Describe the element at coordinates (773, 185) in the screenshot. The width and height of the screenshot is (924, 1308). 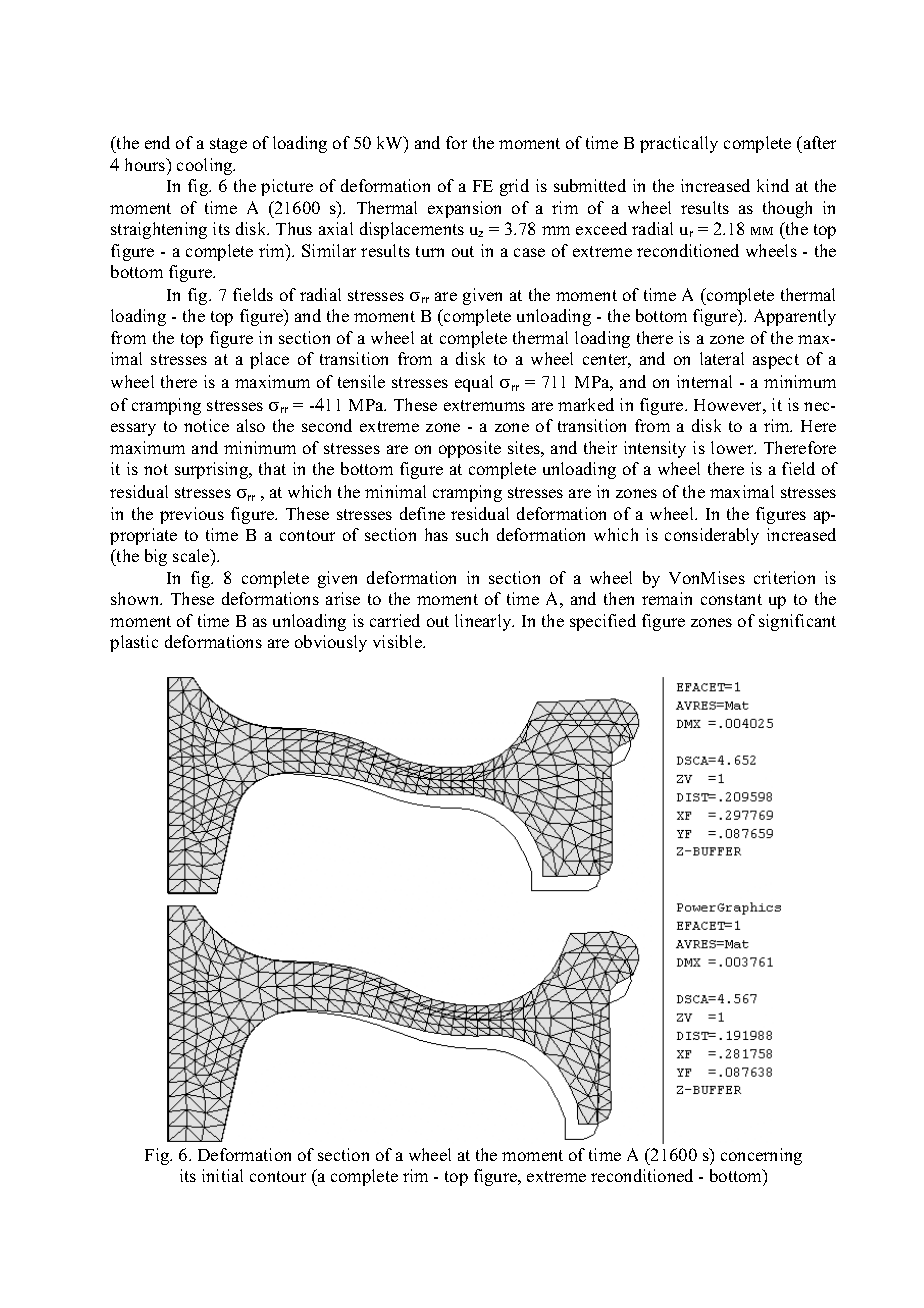
I see `kind` at that location.
